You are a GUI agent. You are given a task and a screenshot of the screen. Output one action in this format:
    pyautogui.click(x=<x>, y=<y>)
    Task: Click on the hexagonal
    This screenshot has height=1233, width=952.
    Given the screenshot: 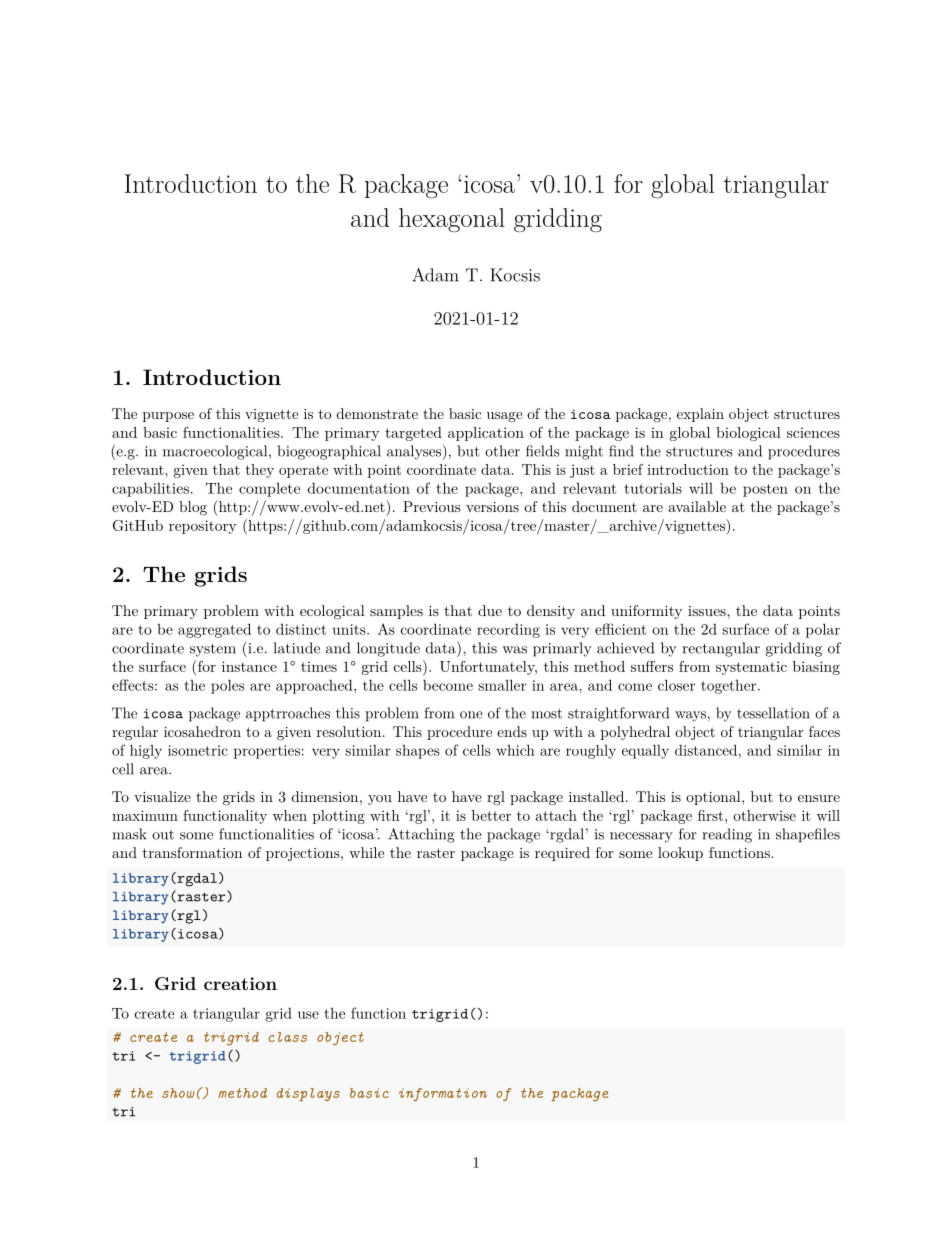 What is the action you would take?
    pyautogui.click(x=452, y=220)
